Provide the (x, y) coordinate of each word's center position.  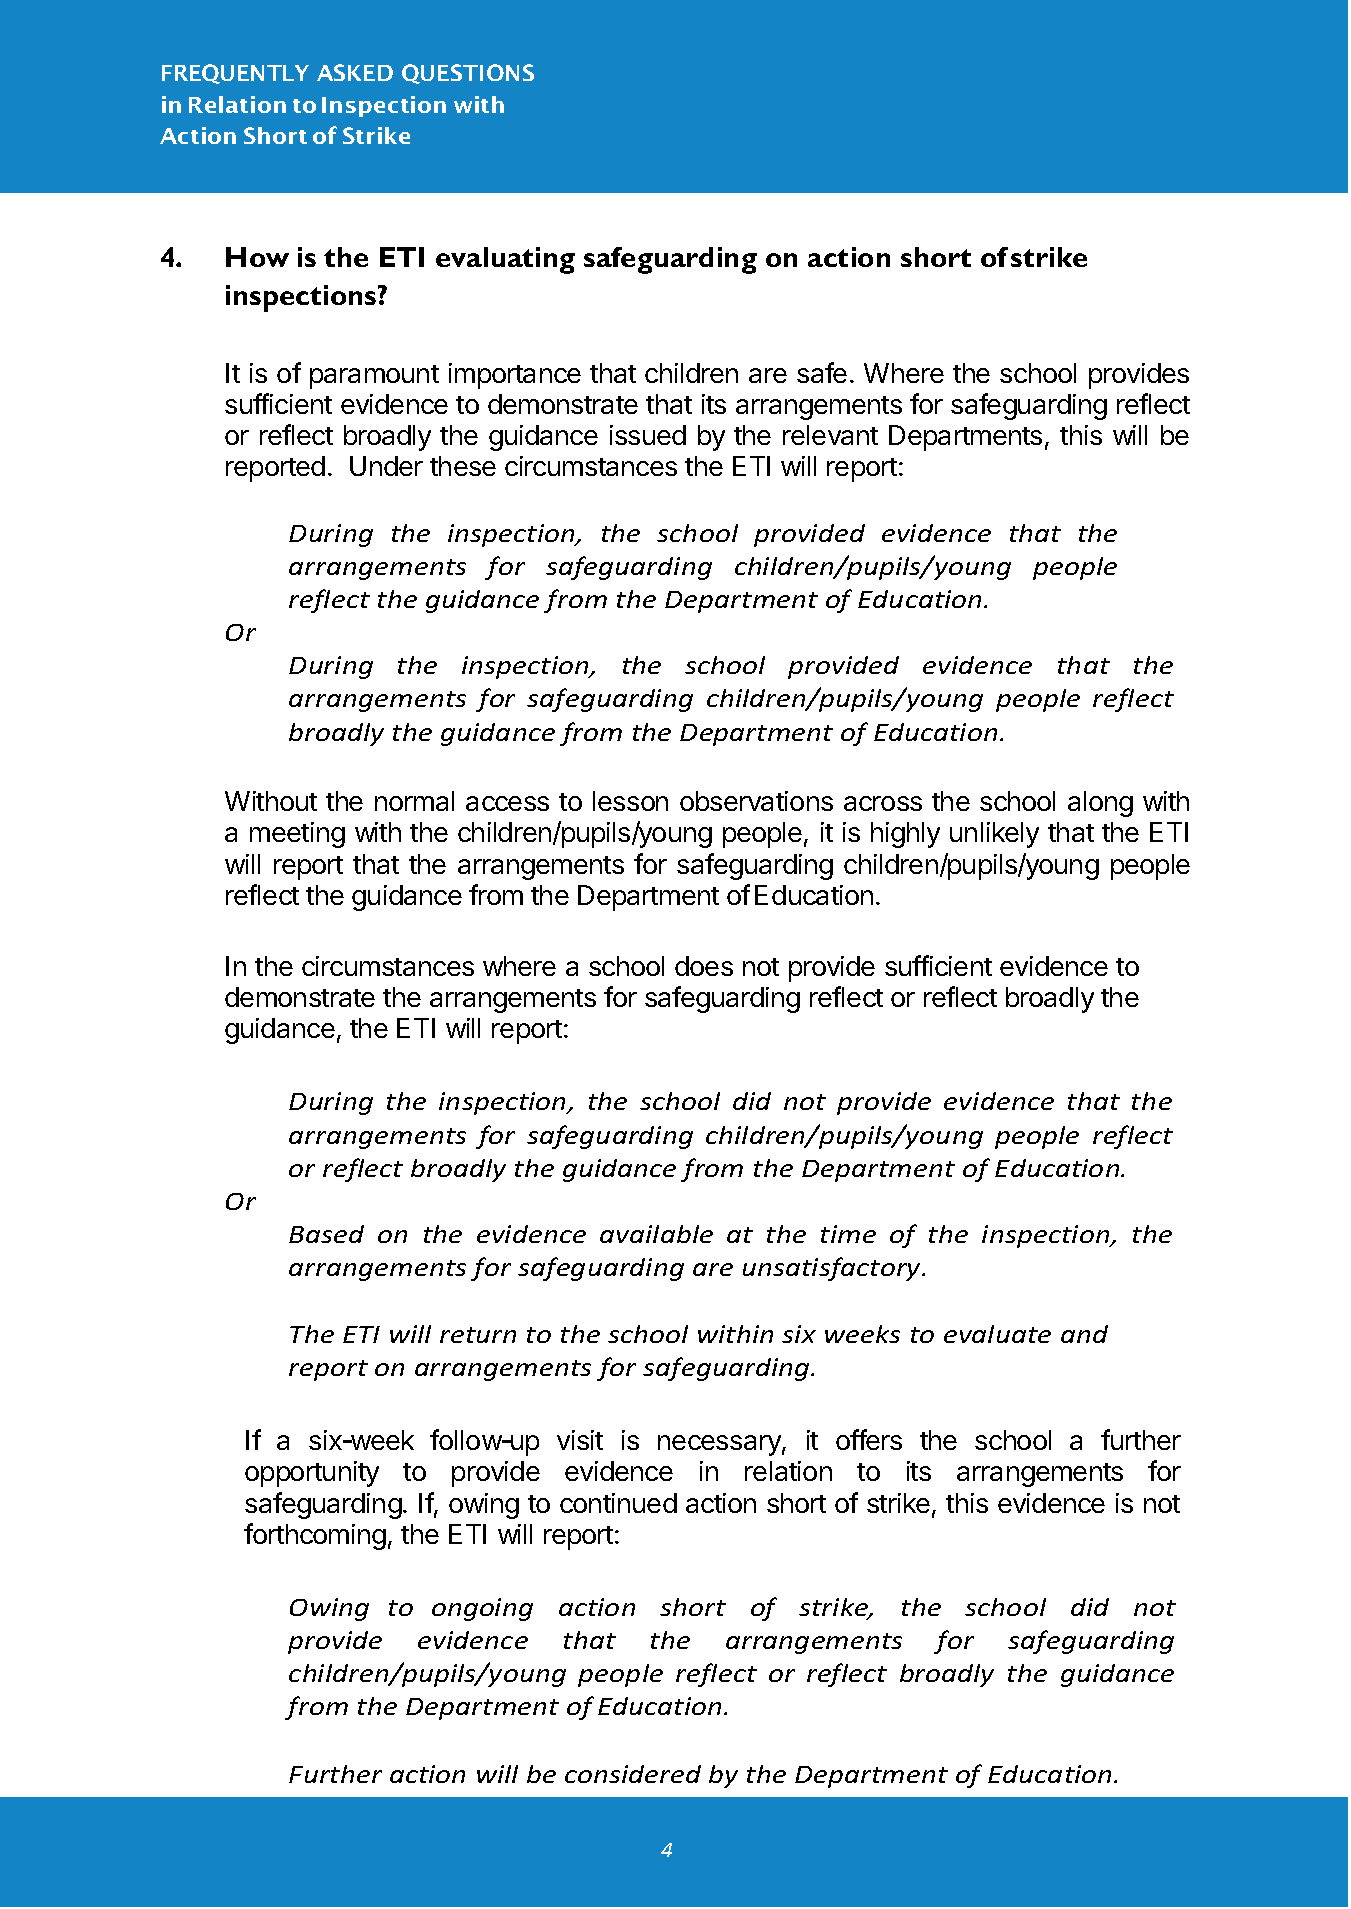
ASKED (355, 72)
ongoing (482, 1609)
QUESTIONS (468, 74)
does (704, 966)
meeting (297, 835)
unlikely (994, 835)
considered (633, 1774)
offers (869, 1439)
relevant (830, 435)
